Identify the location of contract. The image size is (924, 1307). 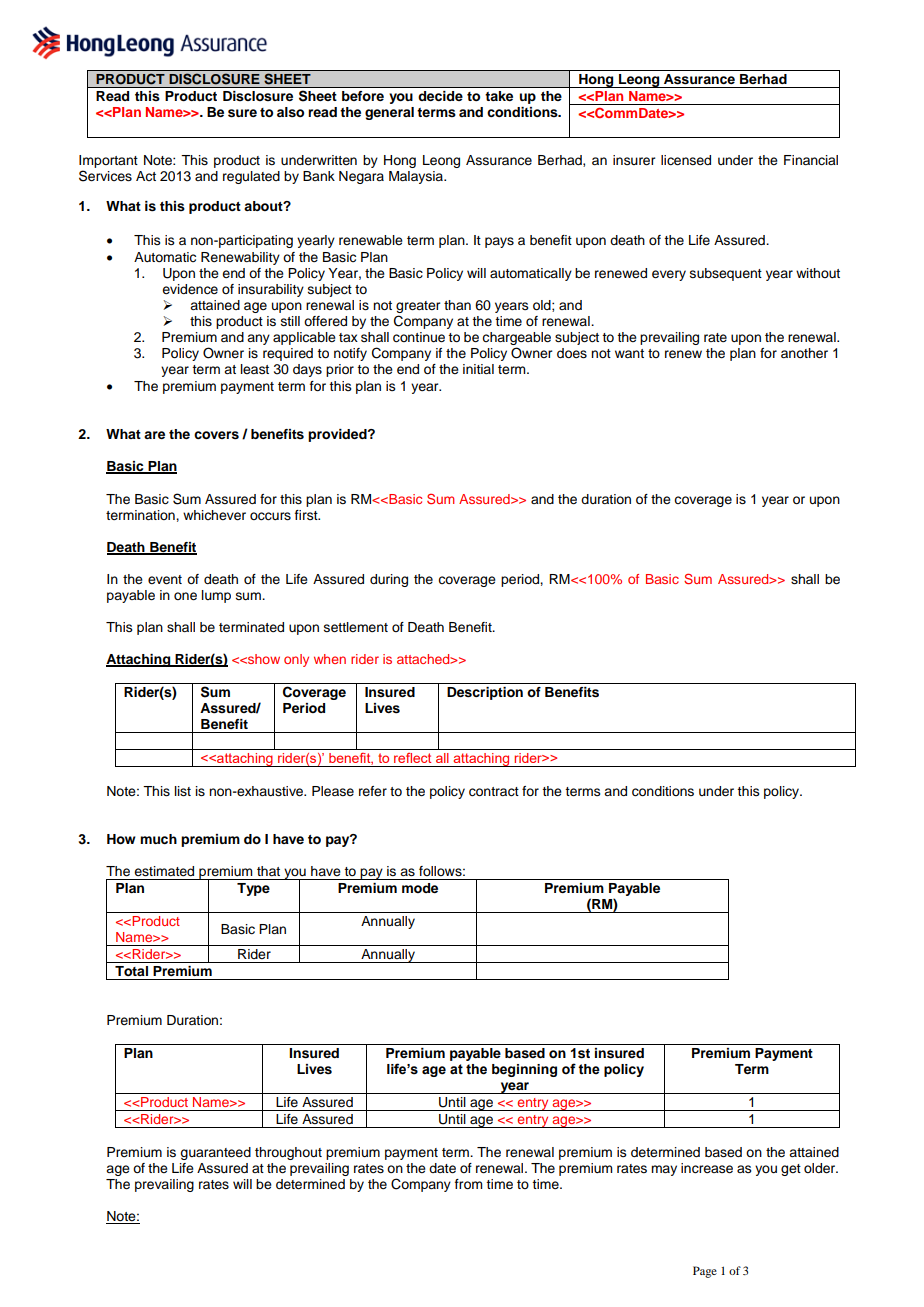
(494, 792).
